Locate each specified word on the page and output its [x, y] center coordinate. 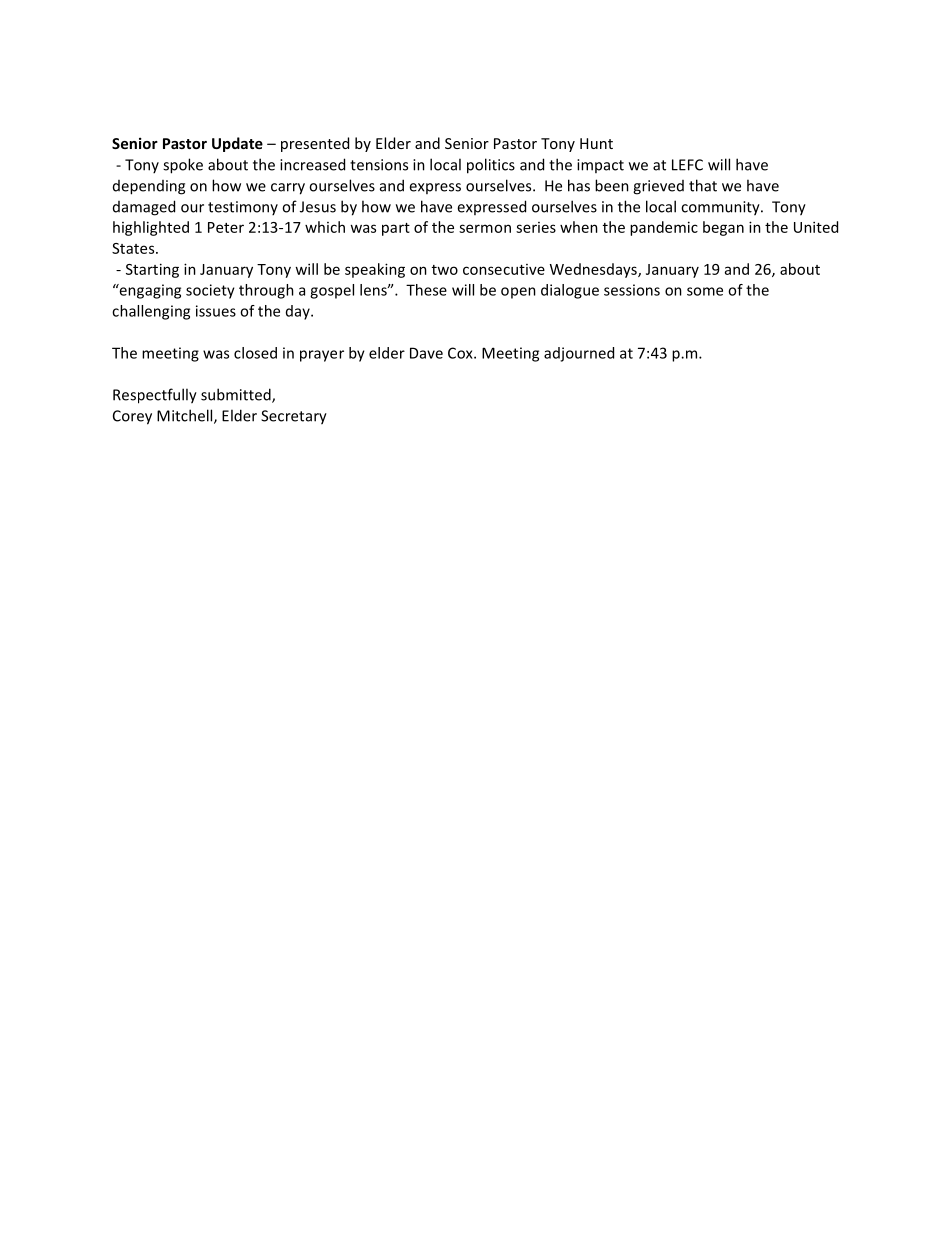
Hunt [596, 143]
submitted [237, 395]
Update [237, 144]
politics [491, 166]
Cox [461, 353]
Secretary [294, 417]
